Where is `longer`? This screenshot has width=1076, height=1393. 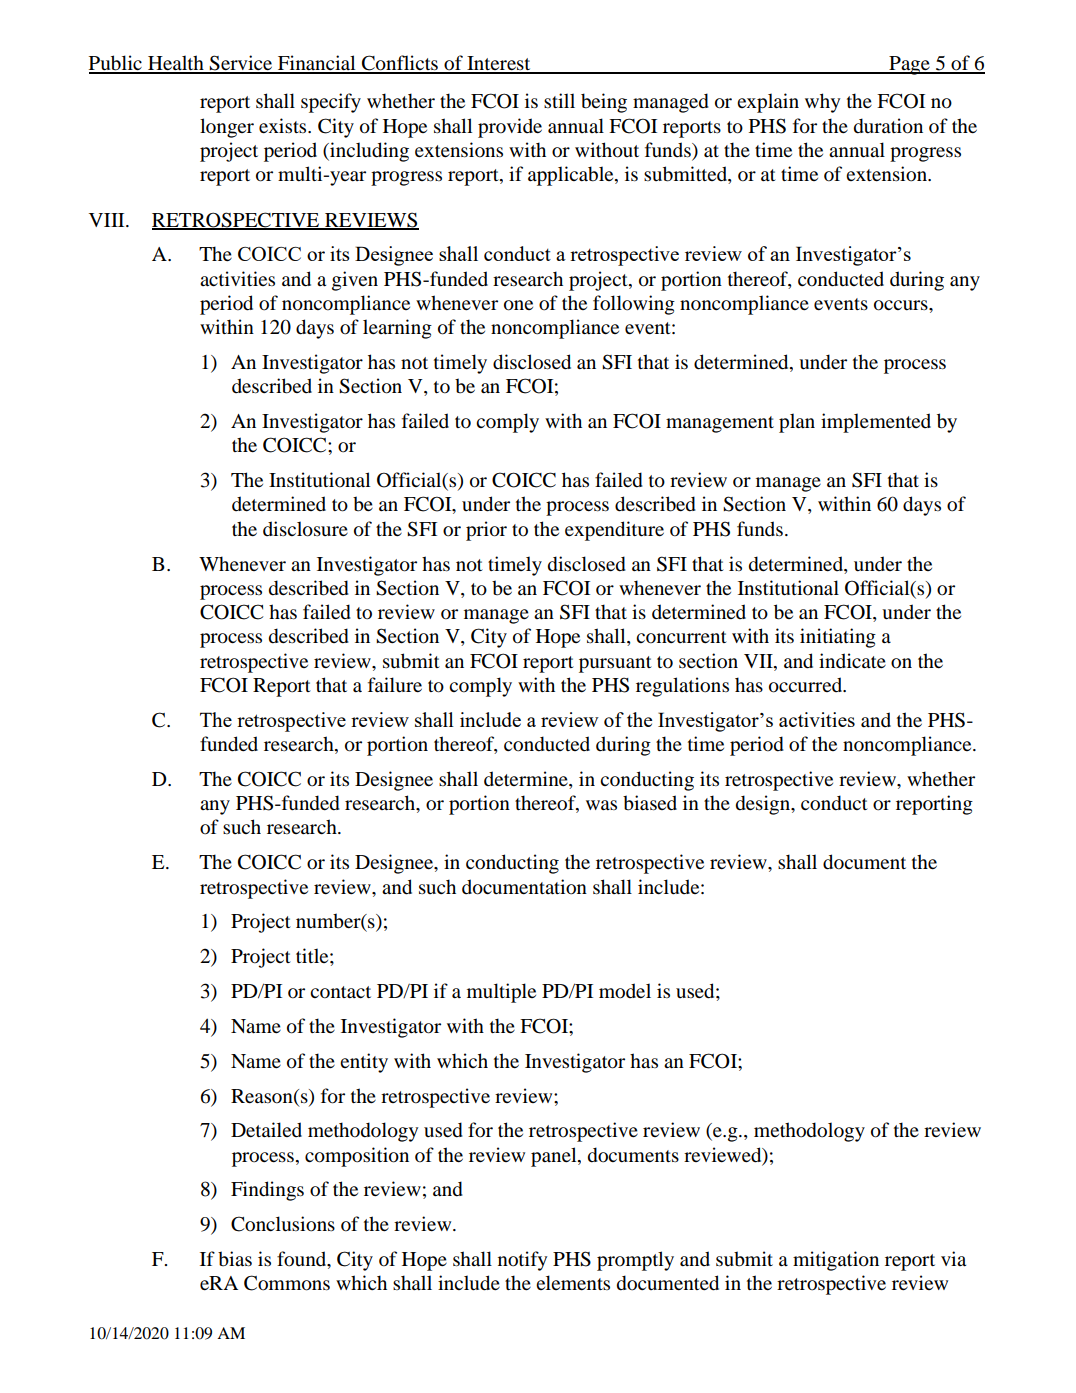 longer is located at coordinates (227, 128).
